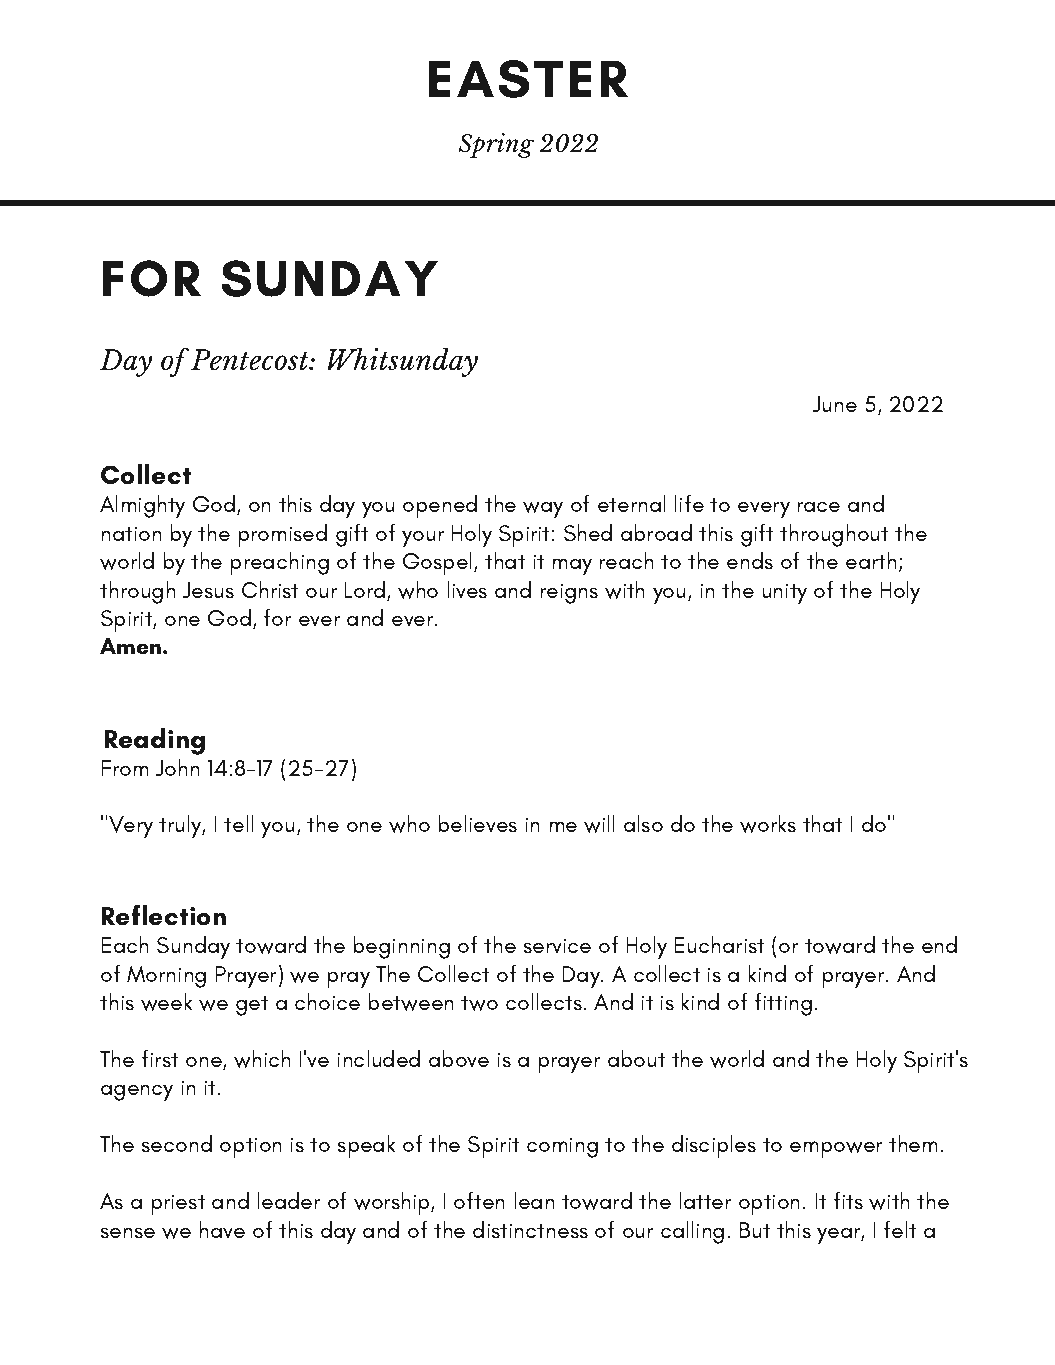 This image has width=1055, height=1365. What do you see at coordinates (178, 1205) in the image?
I see `priest` at bounding box center [178, 1205].
